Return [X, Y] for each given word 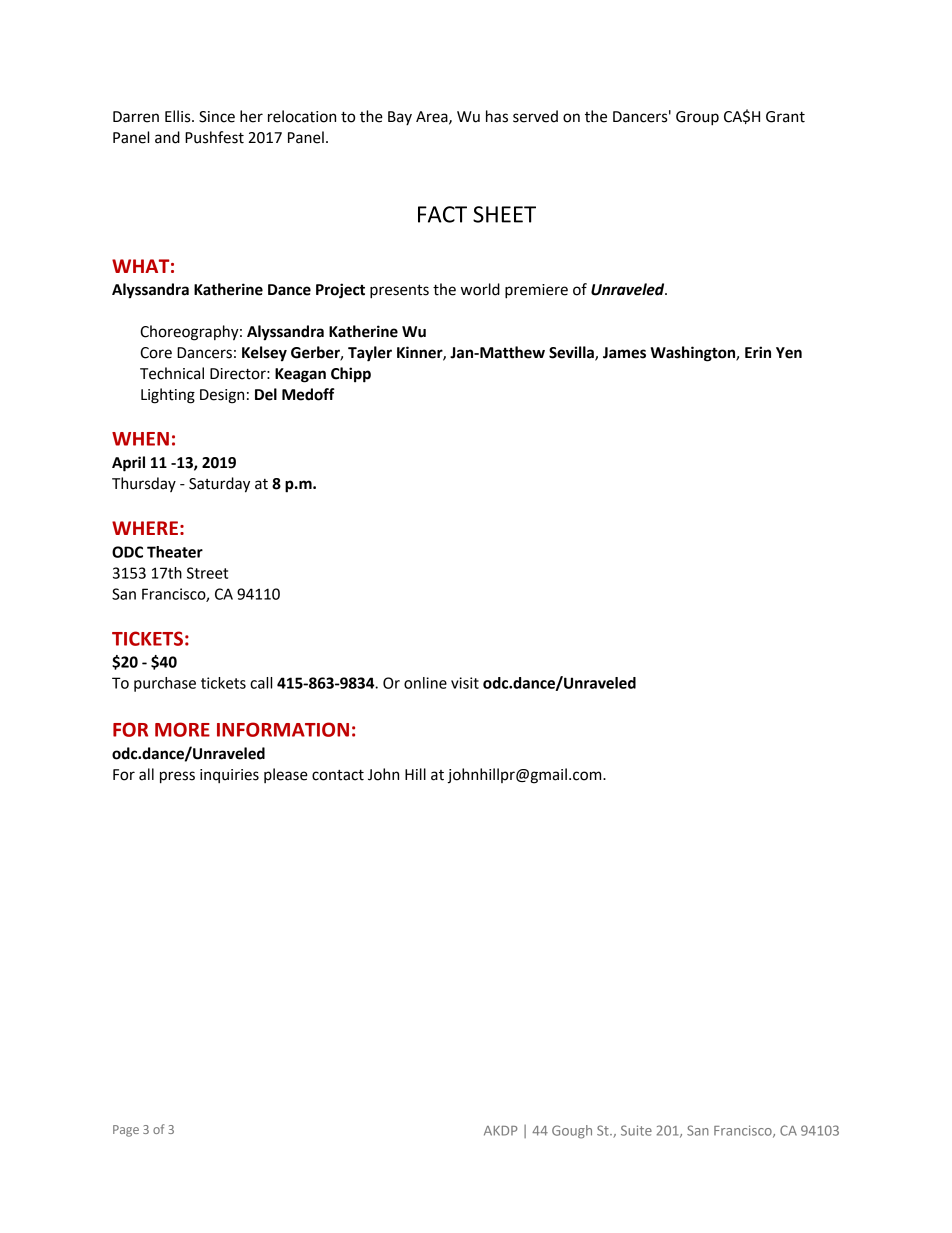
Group [697, 118]
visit [465, 683]
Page [126, 1131]
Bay [400, 118]
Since [217, 117]
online [425, 683]
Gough [572, 1132]
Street [207, 573]
